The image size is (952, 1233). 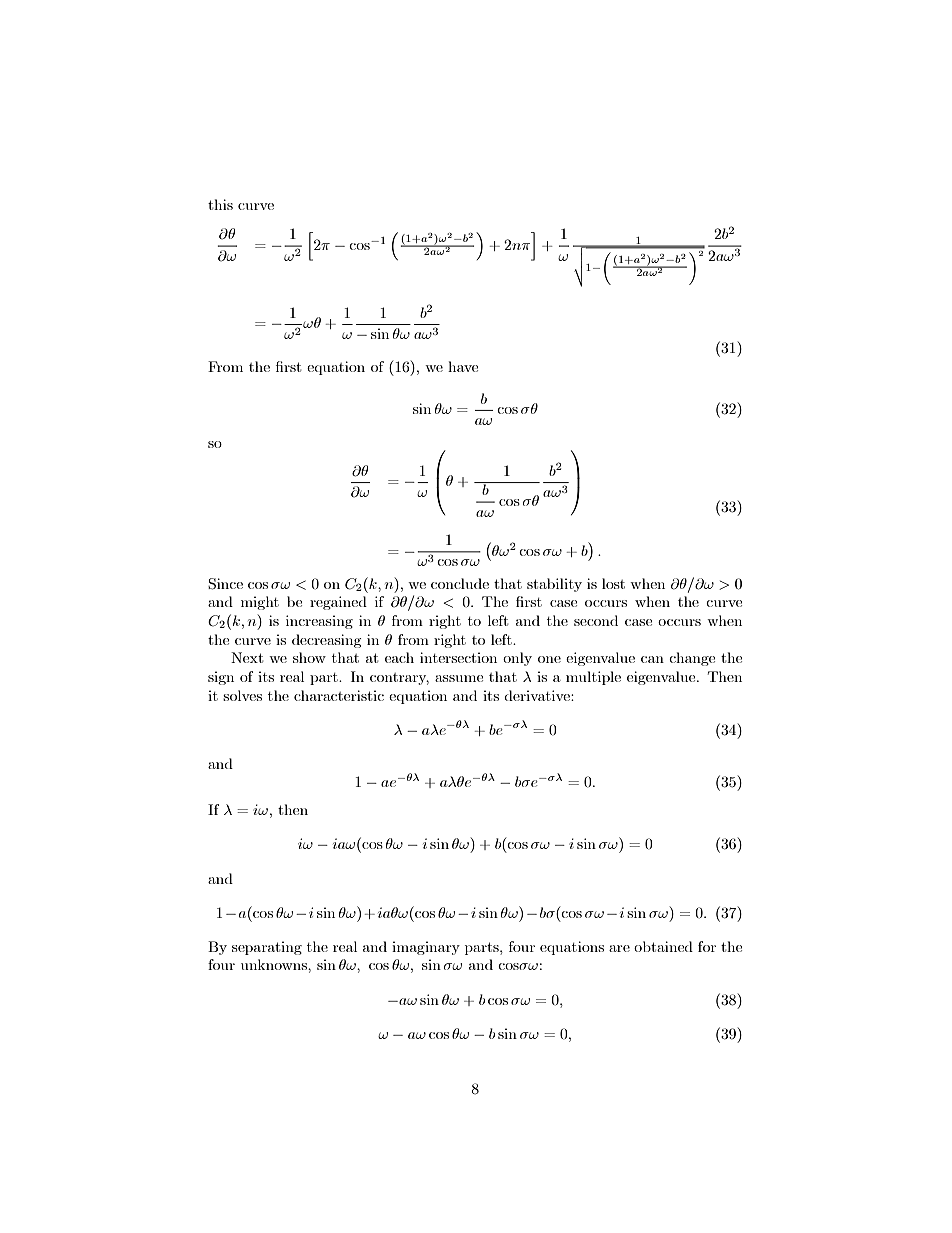 What do you see at coordinates (463, 366) in the page?
I see `have` at bounding box center [463, 366].
